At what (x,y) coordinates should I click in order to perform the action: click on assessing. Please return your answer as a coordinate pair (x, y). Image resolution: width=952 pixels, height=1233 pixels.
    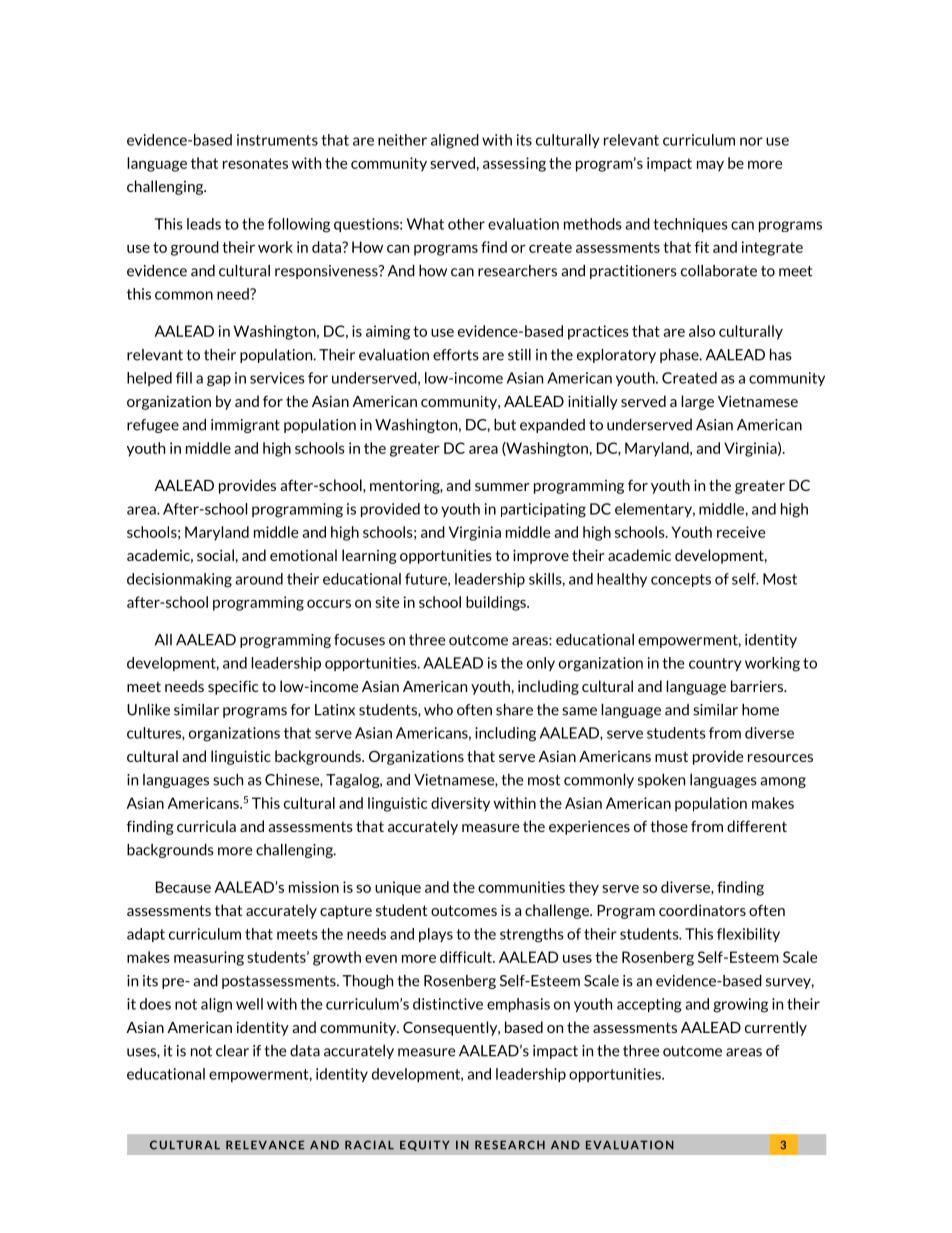
    Looking at the image, I should click on (514, 164).
